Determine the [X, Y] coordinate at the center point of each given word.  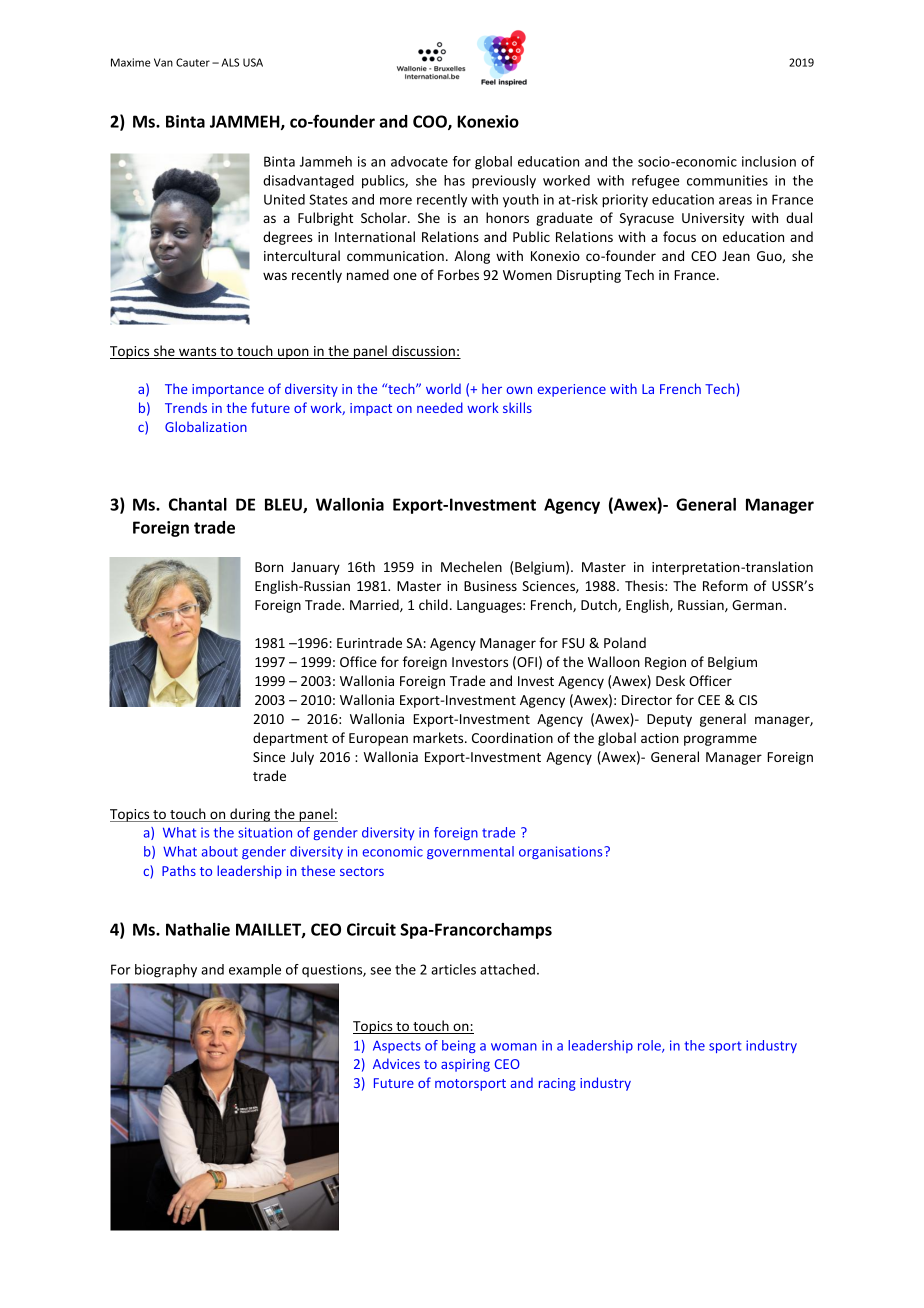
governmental [470, 852]
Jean [736, 256]
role [650, 1046]
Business [490, 586]
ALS [230, 62]
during [250, 815]
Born [269, 567]
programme [720, 740]
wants [198, 353]
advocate [419, 161]
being [459, 1046]
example [255, 971]
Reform [725, 585]
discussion [423, 352]
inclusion [769, 161]
